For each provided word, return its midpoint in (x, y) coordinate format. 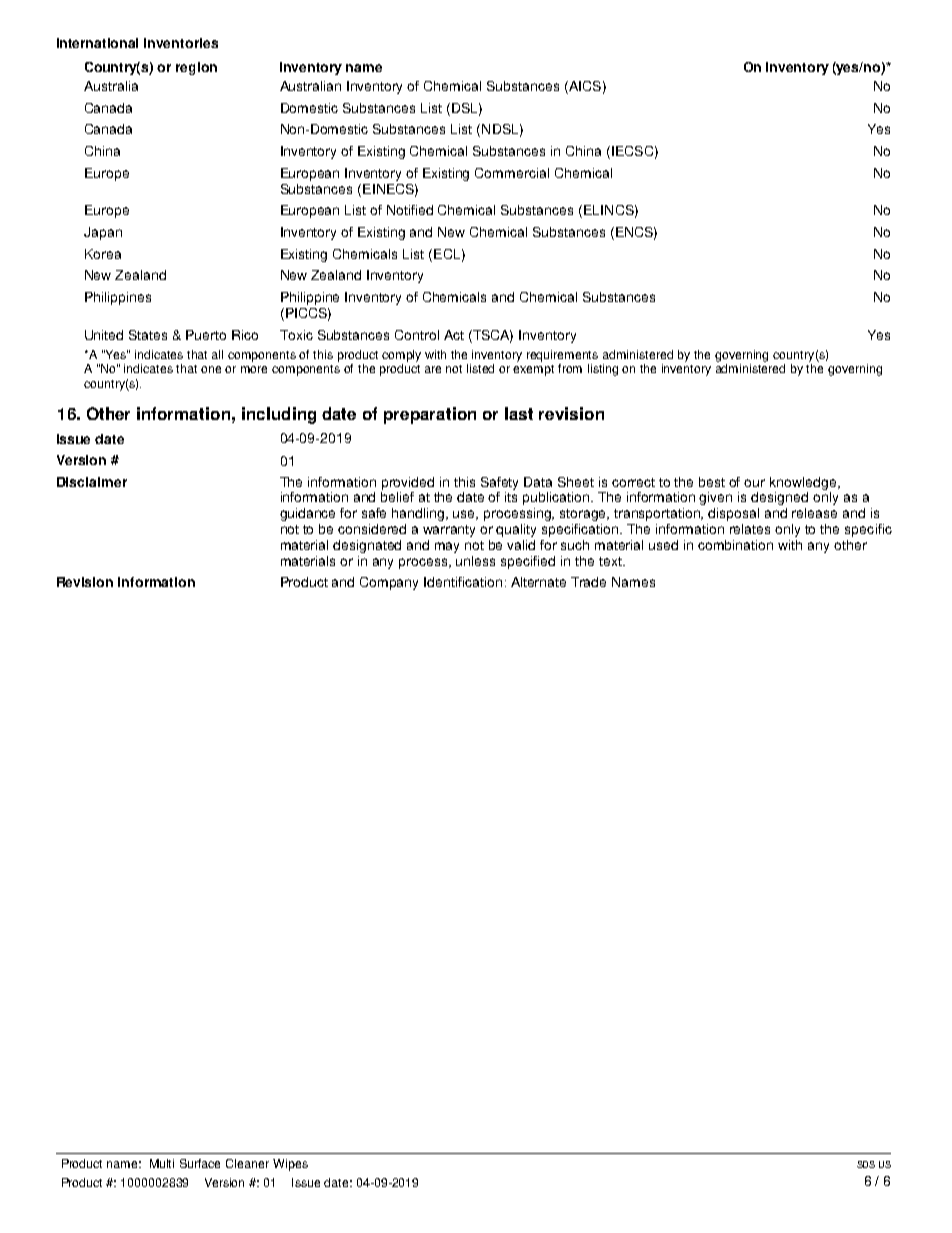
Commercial (512, 173)
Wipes (290, 1165)
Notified (410, 210)
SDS (866, 1164)
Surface (200, 1163)
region (196, 68)
